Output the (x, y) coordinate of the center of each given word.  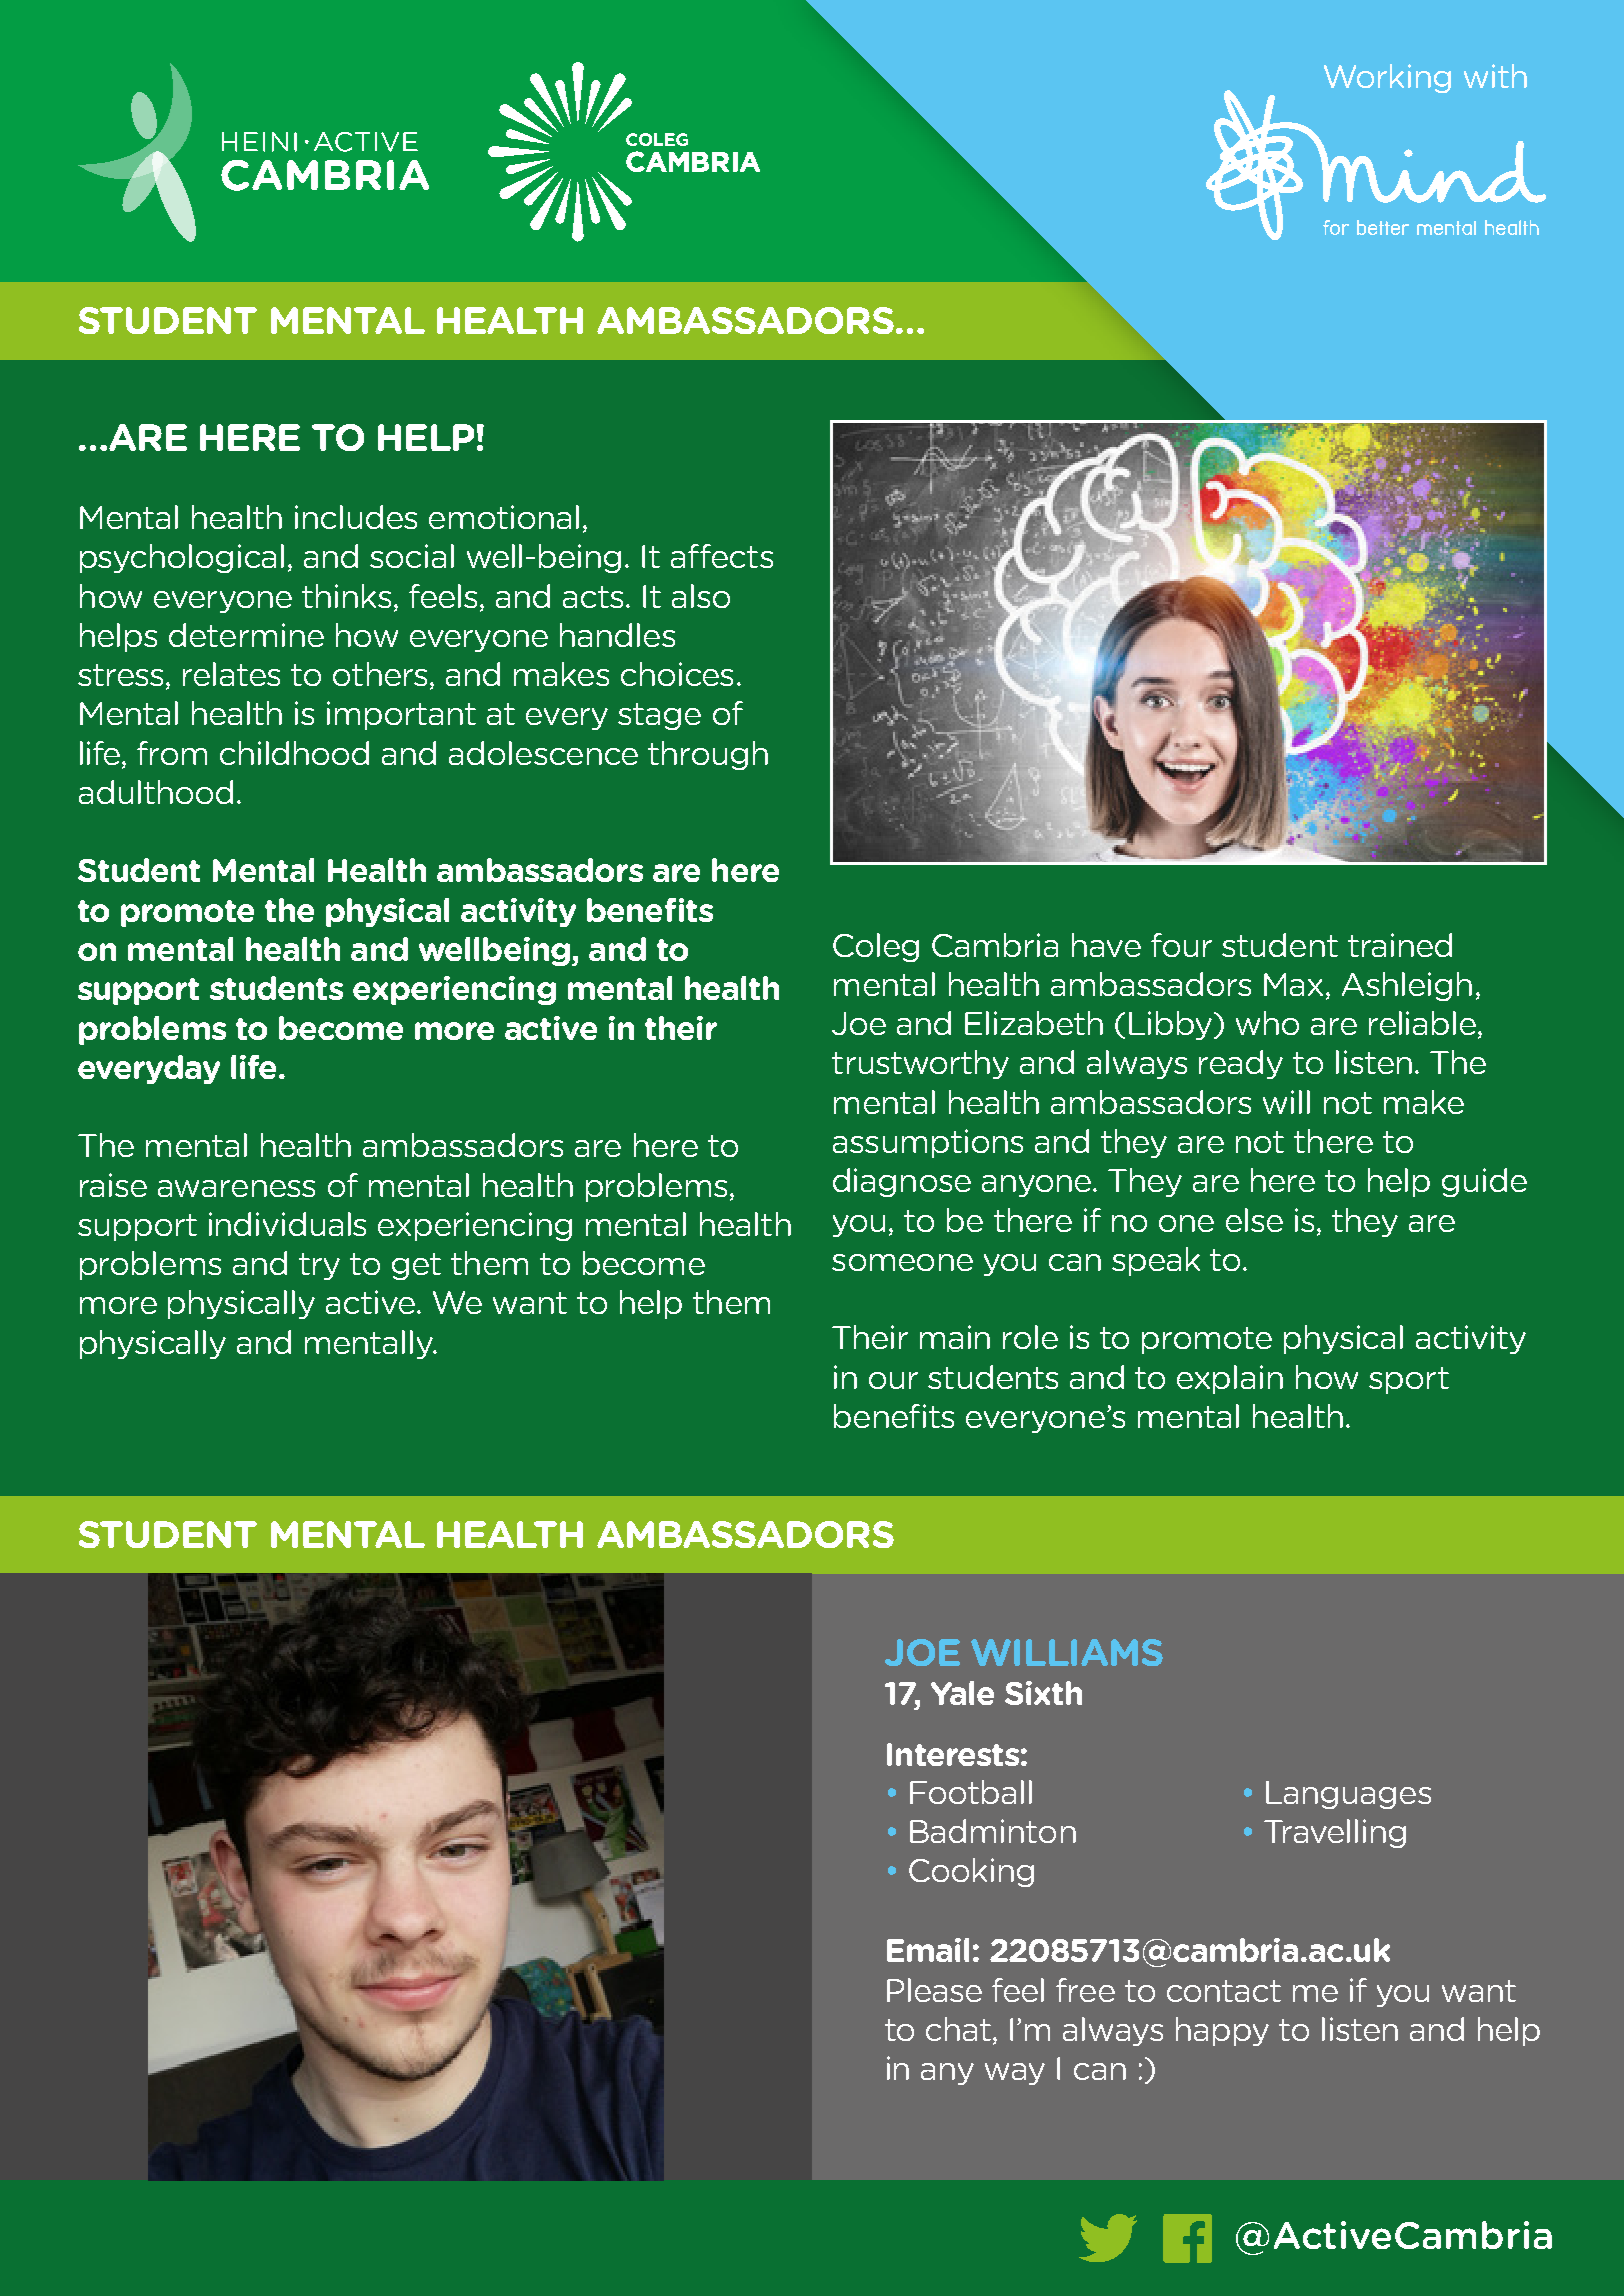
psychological (182, 558)
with (1495, 76)
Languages (1348, 1795)
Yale (962, 1693)
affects (722, 556)
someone (902, 1262)
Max (1293, 984)
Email (928, 1950)
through (708, 755)
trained (1400, 945)
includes (356, 517)
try (319, 1266)
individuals (287, 1224)
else (1254, 1220)
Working (1387, 78)
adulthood (156, 792)
